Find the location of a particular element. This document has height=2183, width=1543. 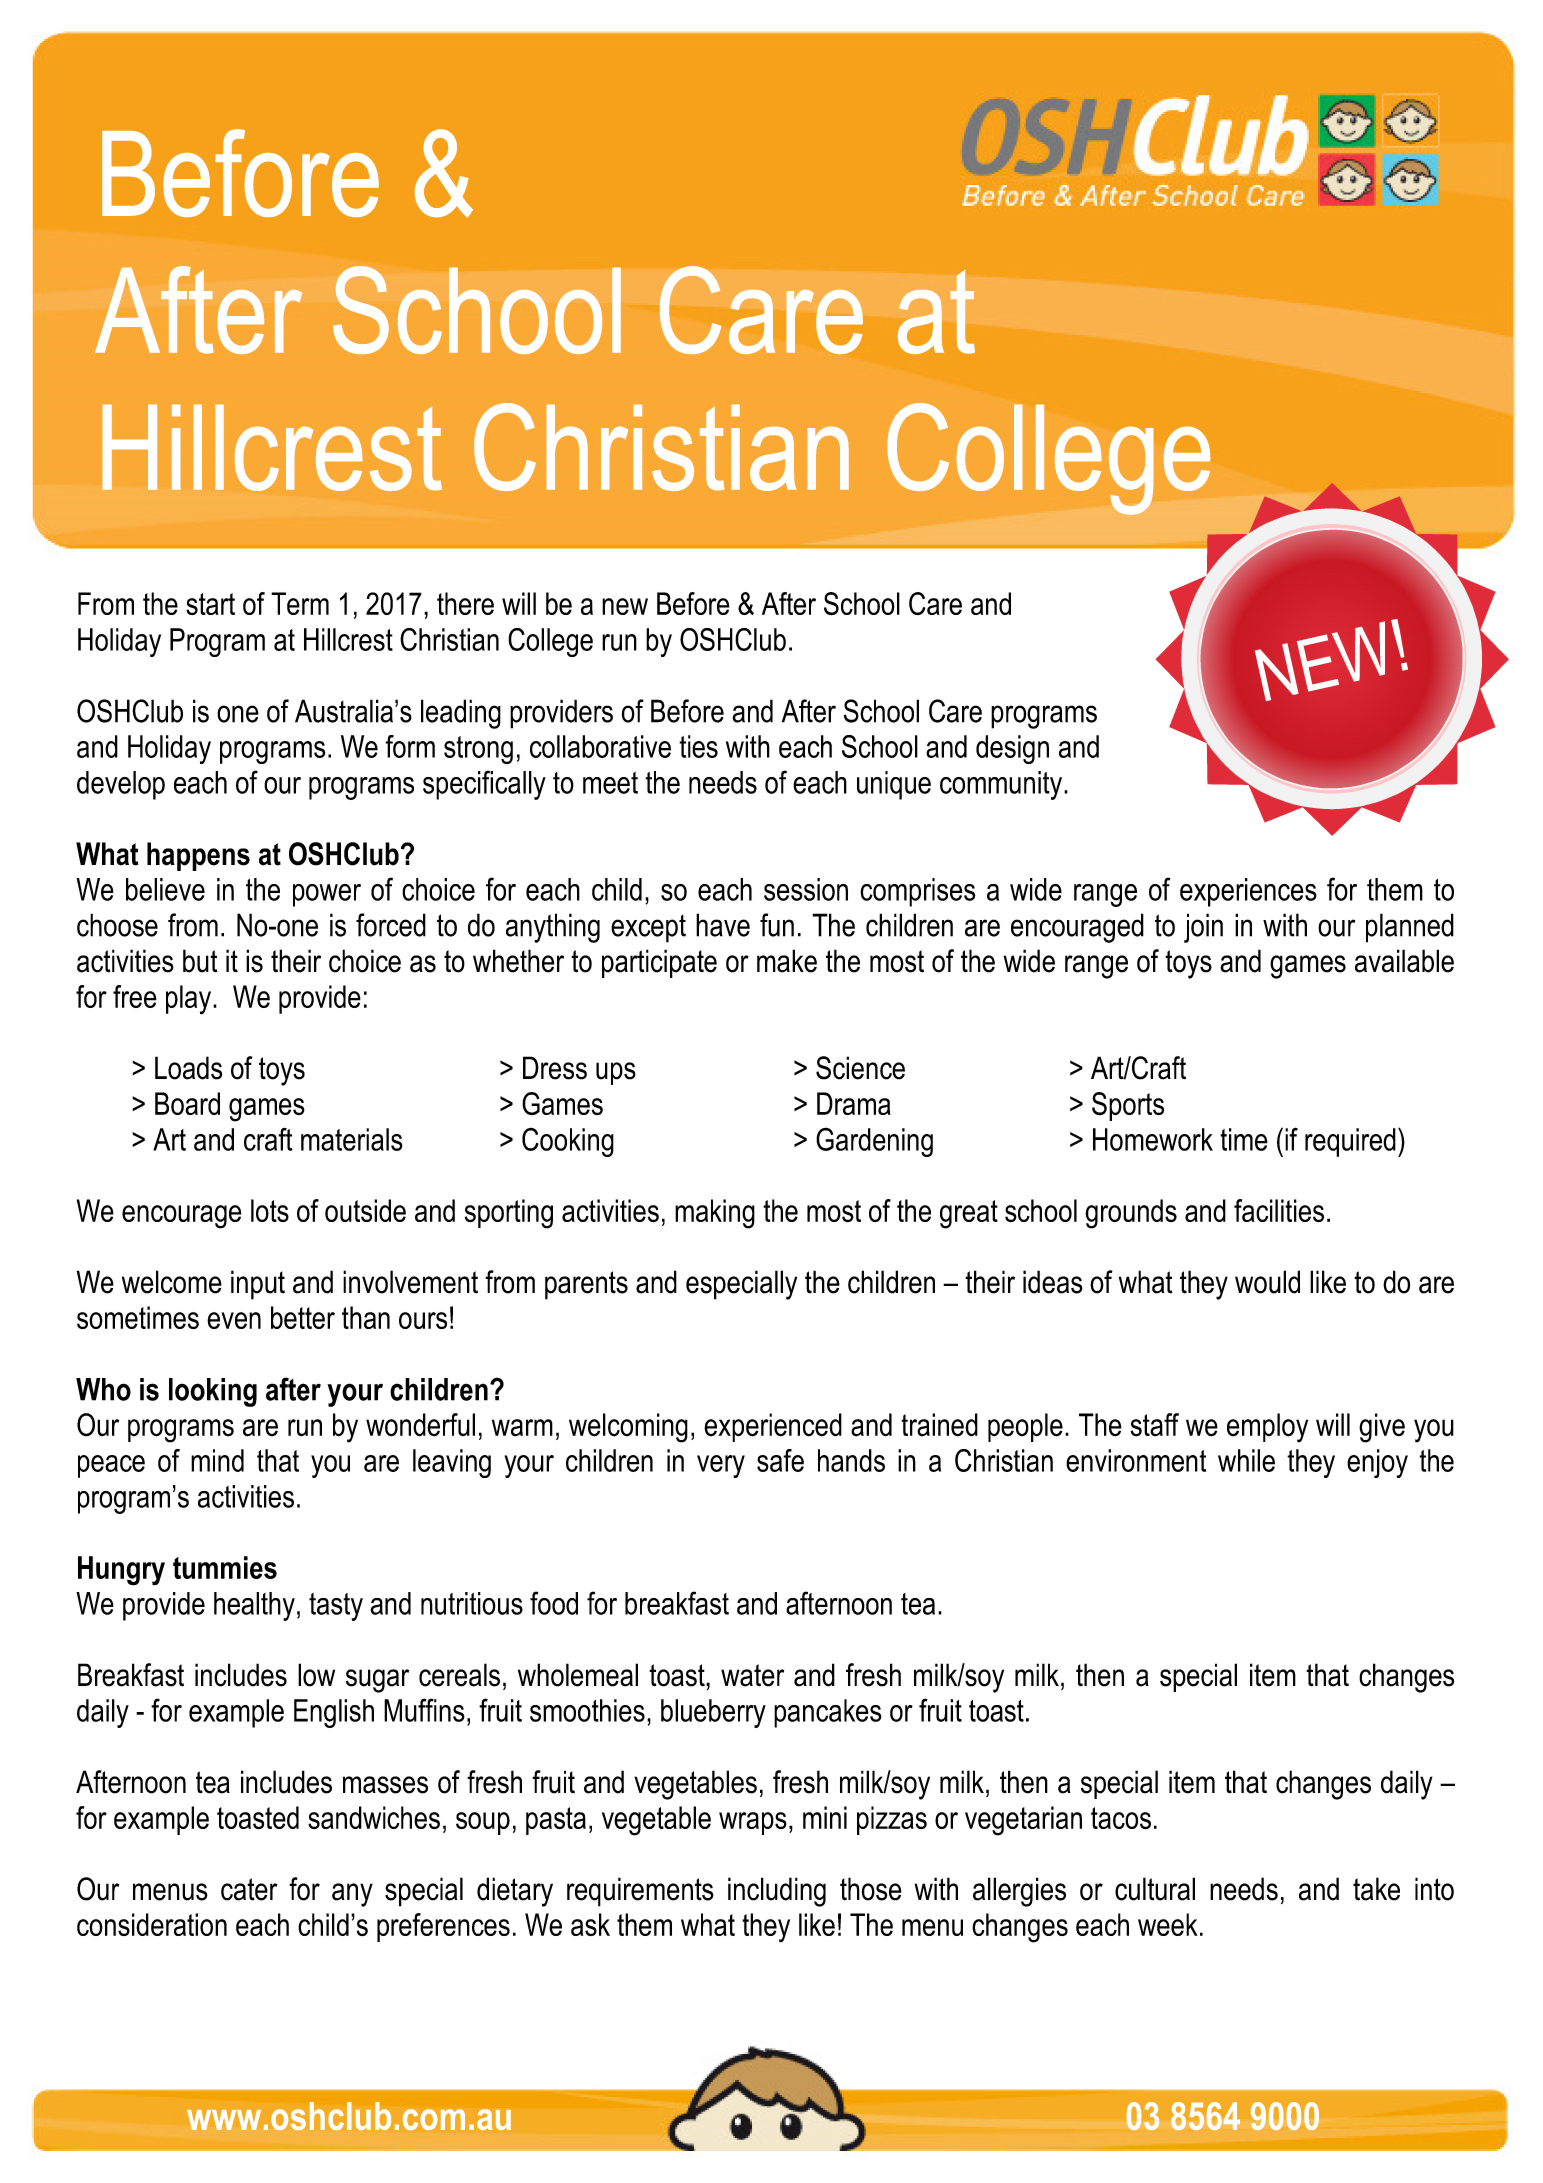

Term is located at coordinates (300, 603).
